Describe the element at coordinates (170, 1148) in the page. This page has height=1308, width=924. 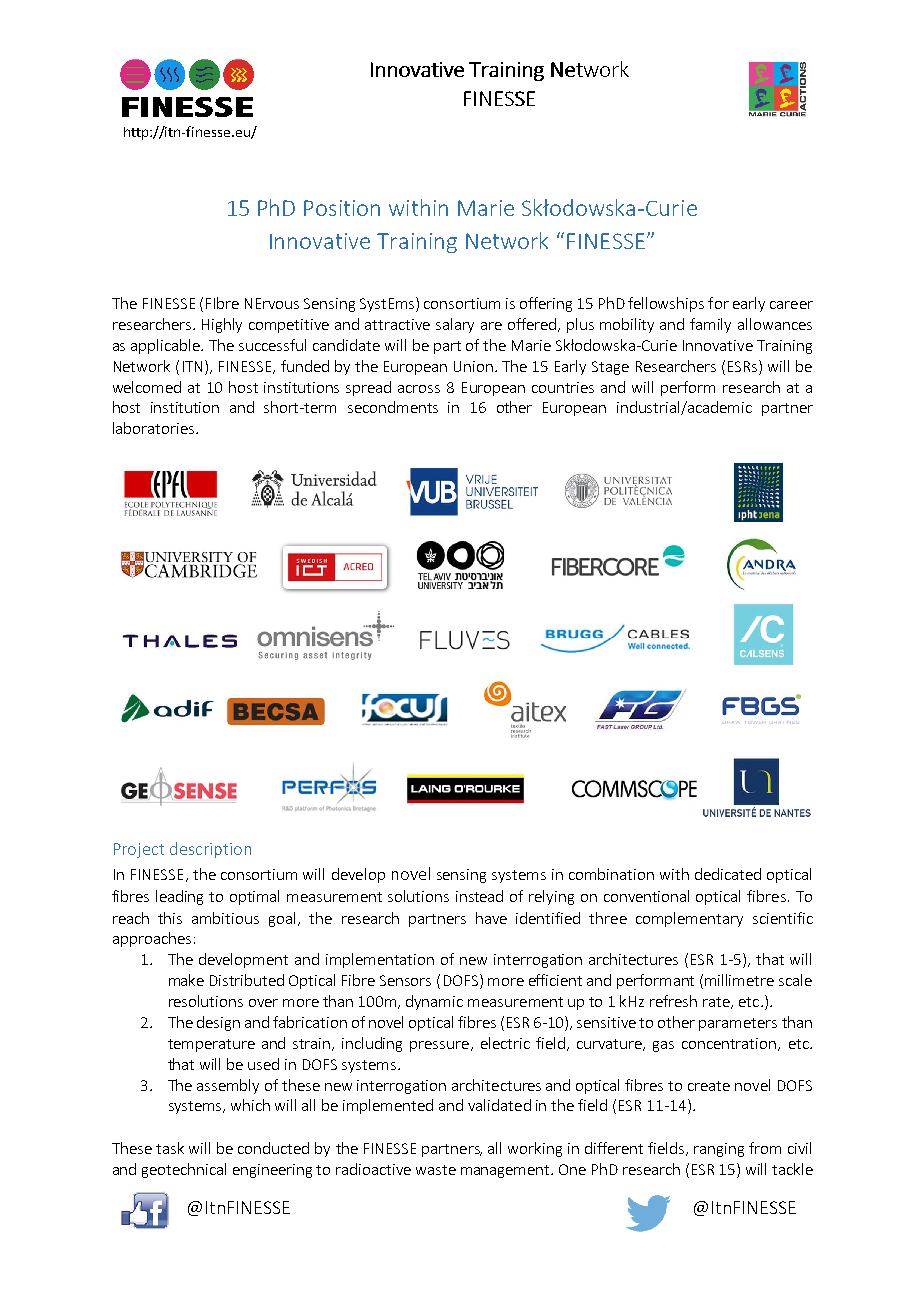
I see `task` at that location.
